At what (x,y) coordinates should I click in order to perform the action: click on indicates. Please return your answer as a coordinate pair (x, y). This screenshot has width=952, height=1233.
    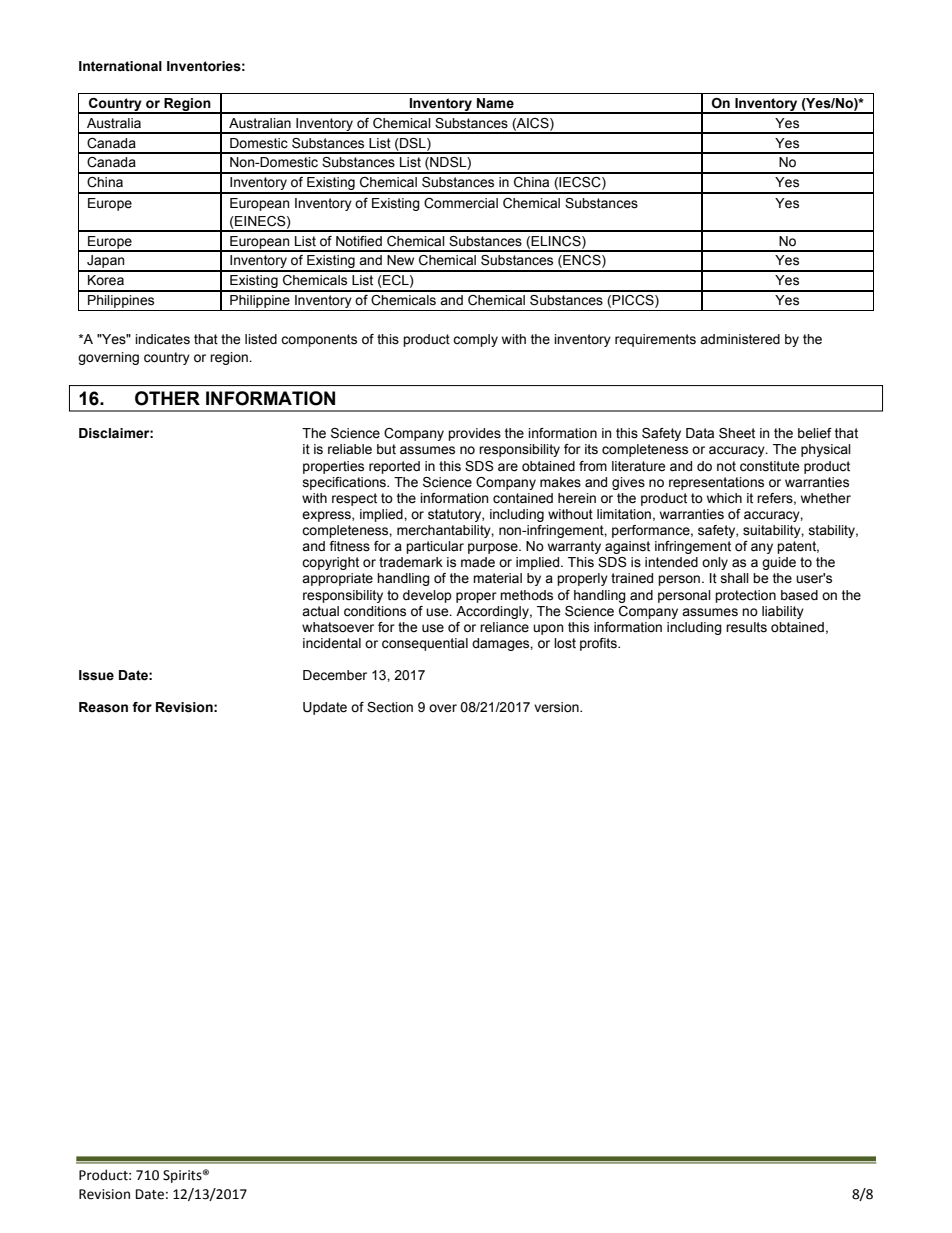
    Looking at the image, I should click on (162, 339).
